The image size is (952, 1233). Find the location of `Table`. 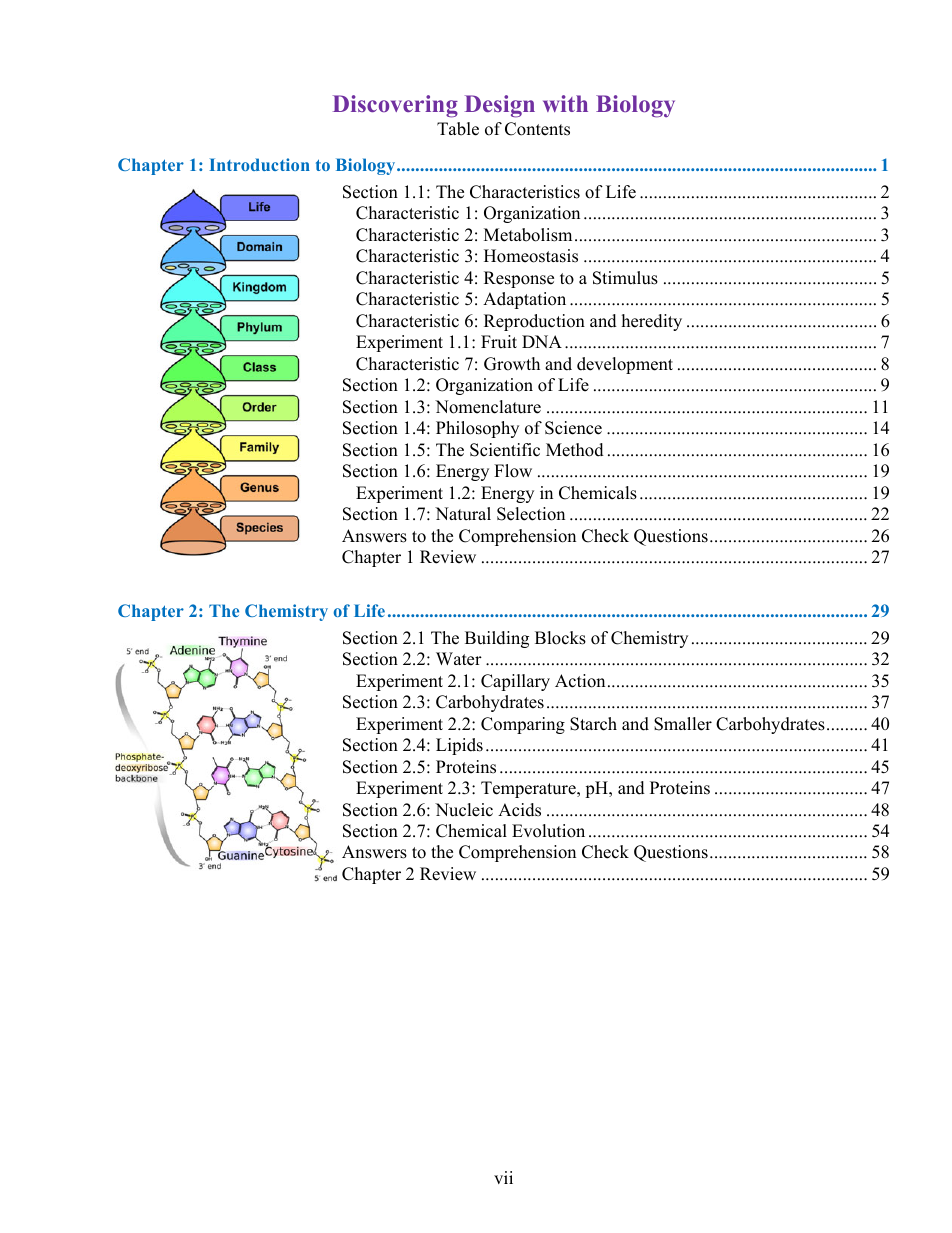

Table is located at coordinates (458, 129).
